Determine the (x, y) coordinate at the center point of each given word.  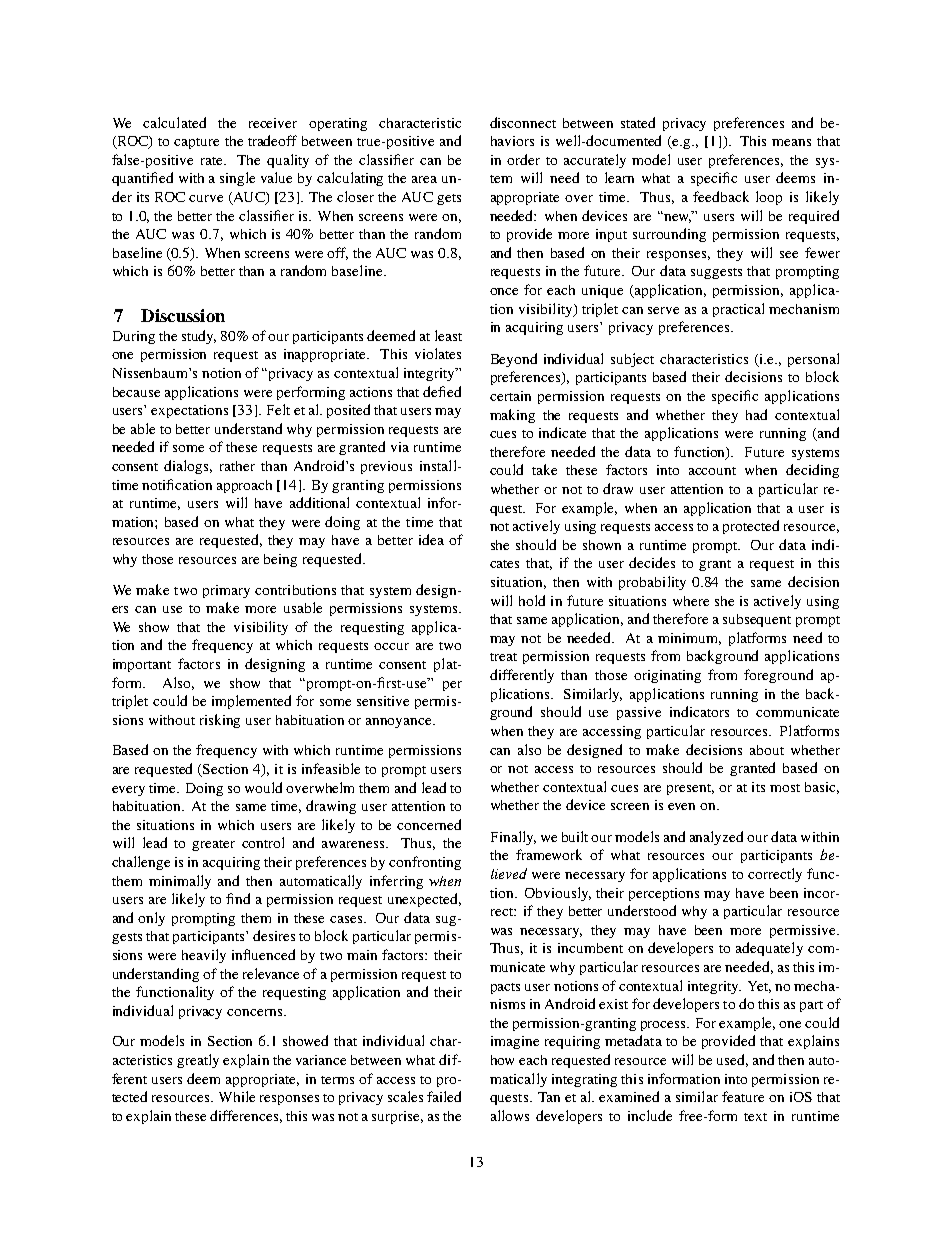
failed (444, 1096)
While (237, 1096)
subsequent (757, 620)
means (791, 142)
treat (503, 657)
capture (196, 143)
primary (226, 591)
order (523, 159)
